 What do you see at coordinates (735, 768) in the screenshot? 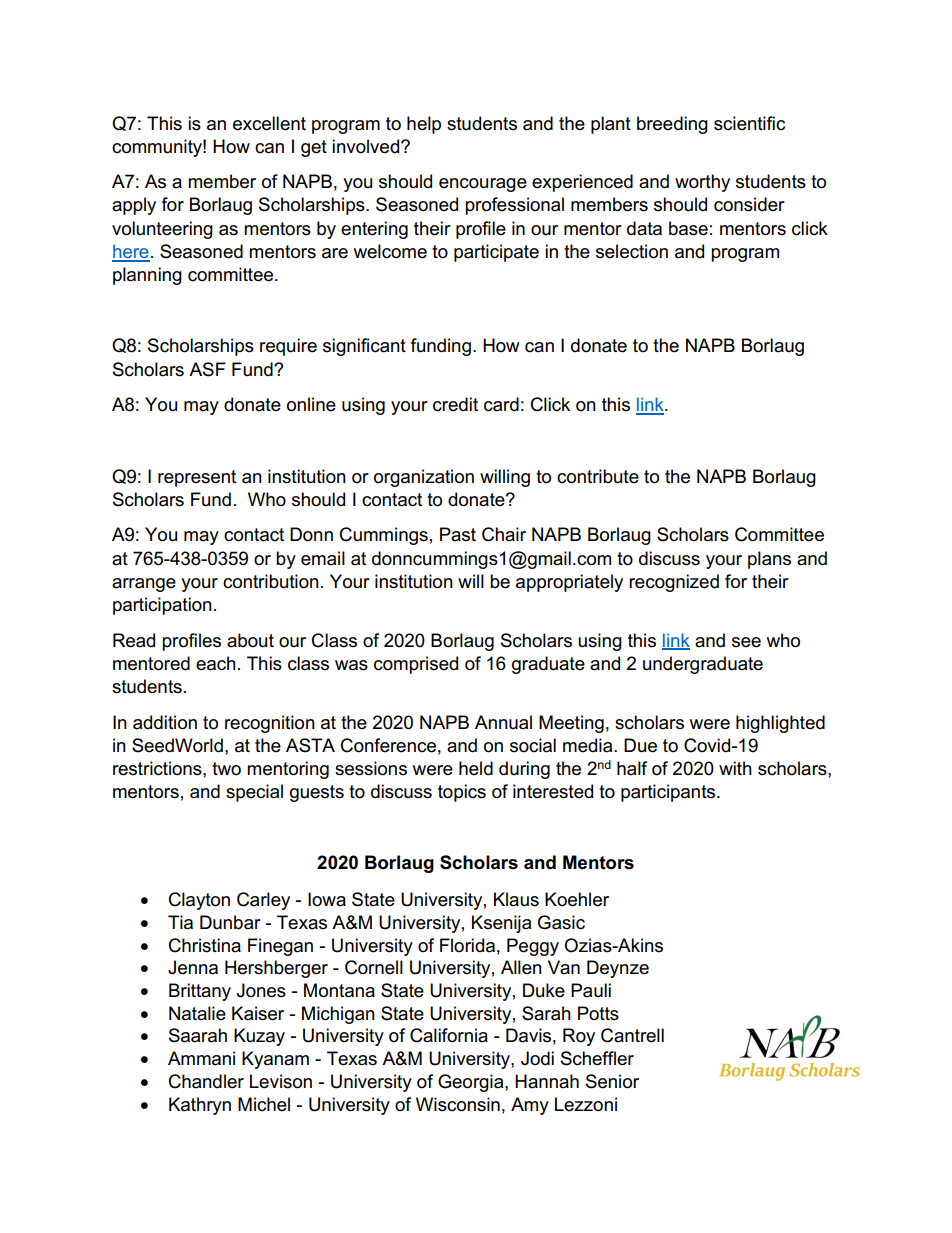
I see `with` at bounding box center [735, 768].
